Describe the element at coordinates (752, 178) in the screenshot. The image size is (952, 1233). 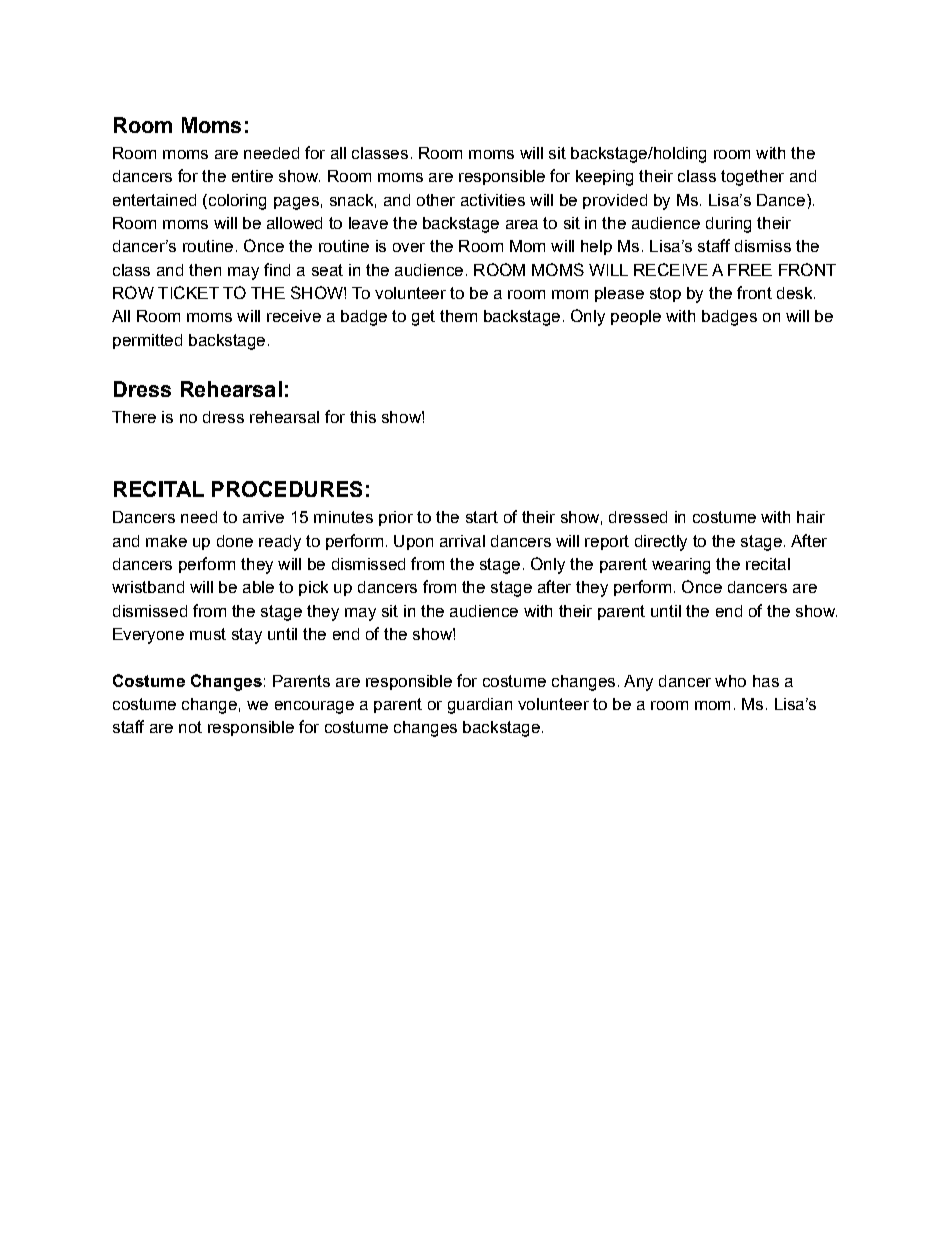
I see `together` at that location.
